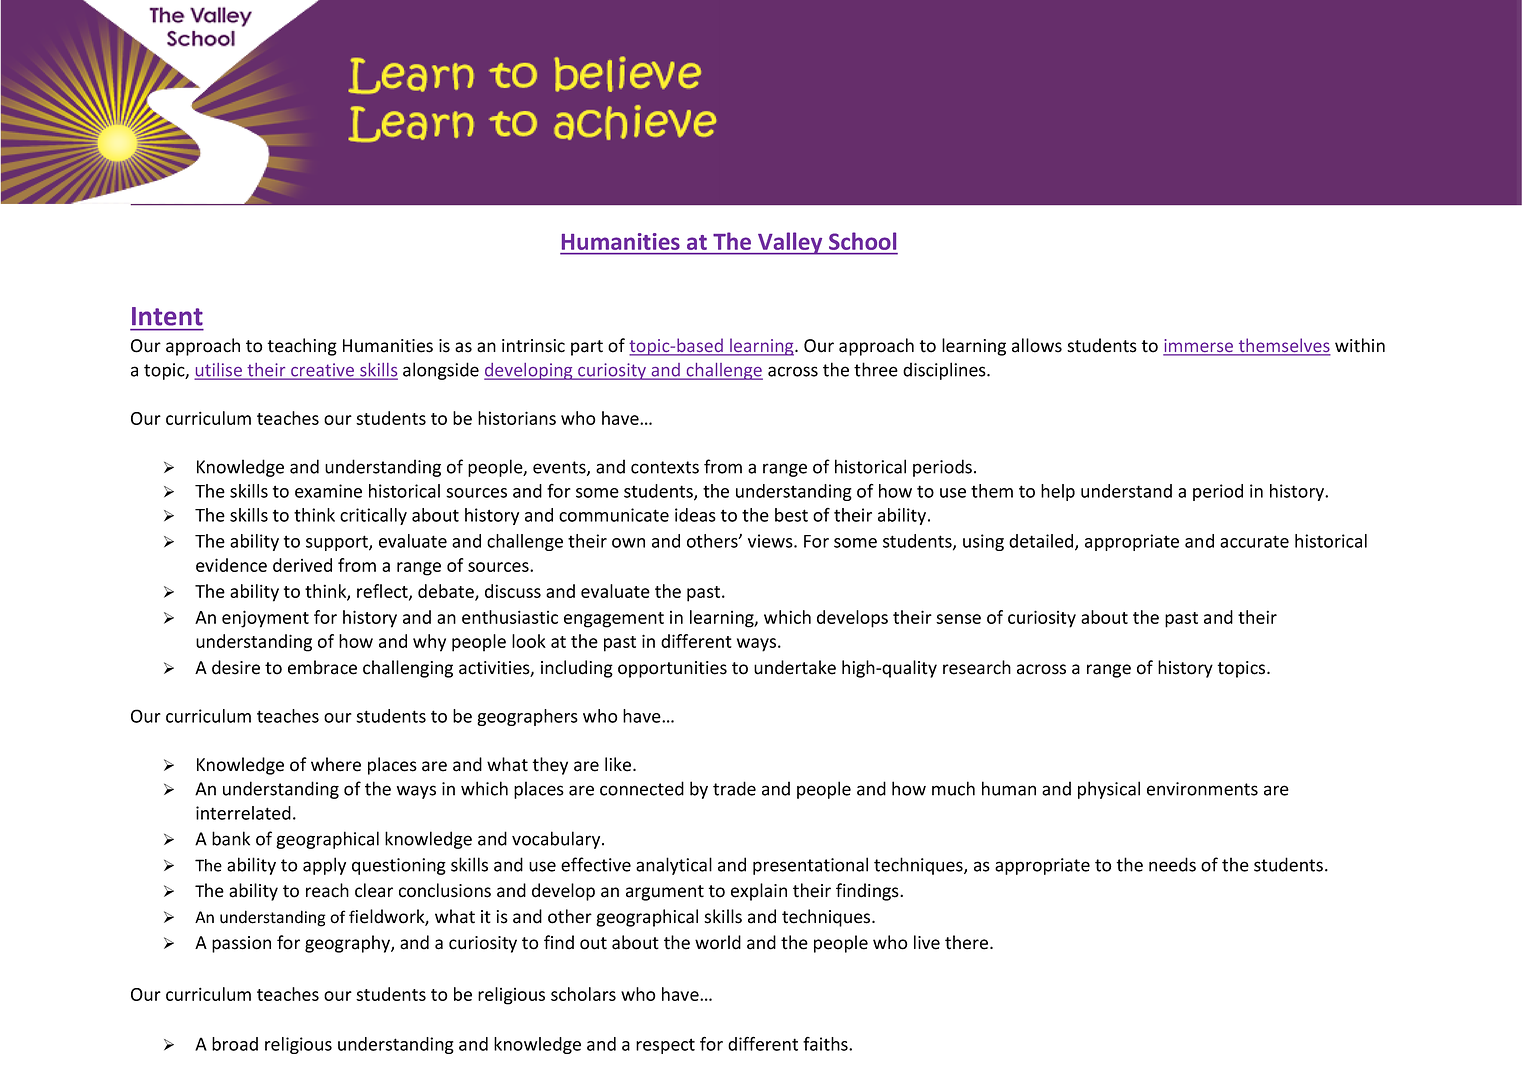  Describe the element at coordinates (167, 316) in the page. I see `Intent` at that location.
